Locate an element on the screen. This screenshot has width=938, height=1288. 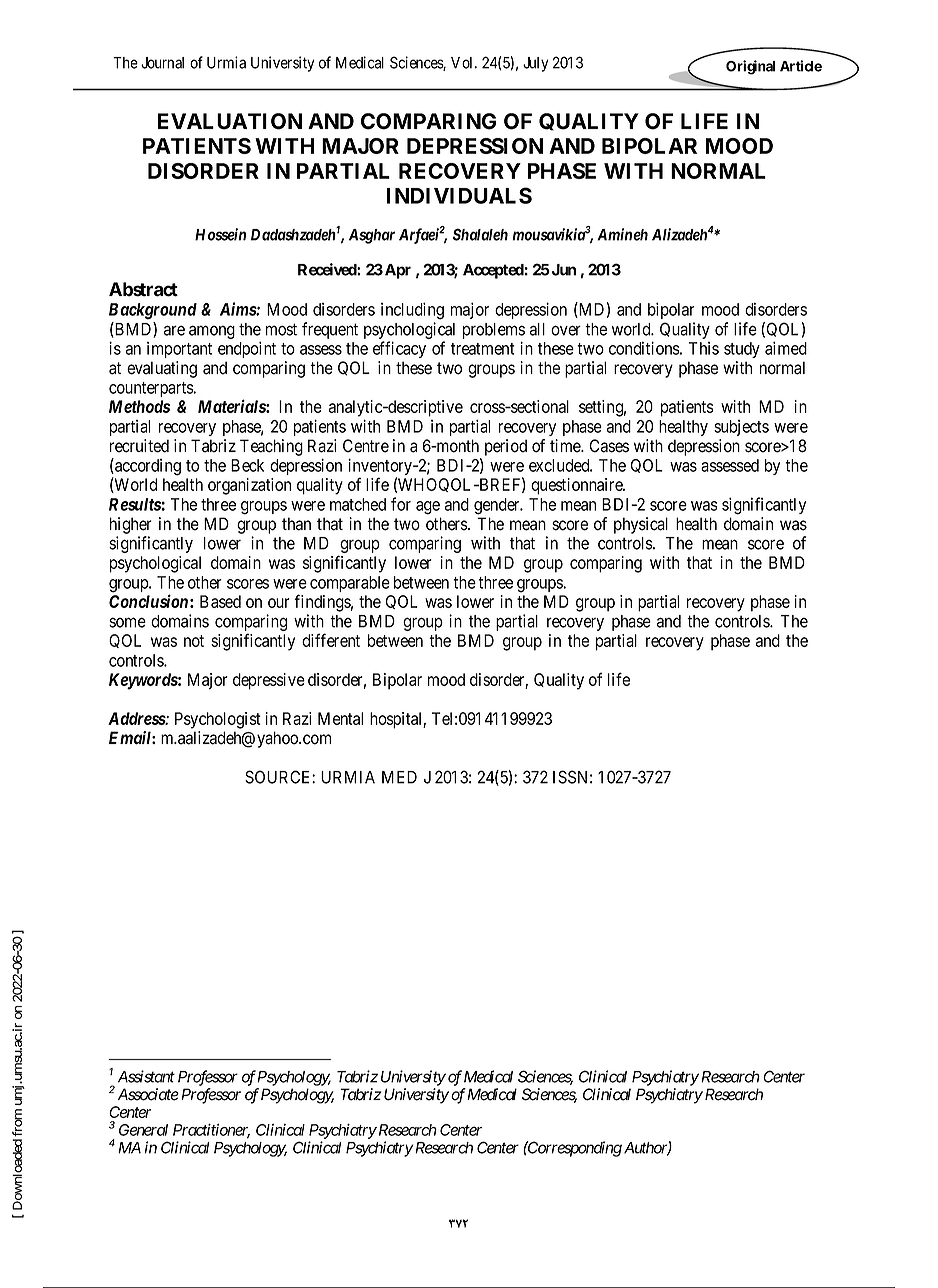
different is located at coordinates (331, 640).
